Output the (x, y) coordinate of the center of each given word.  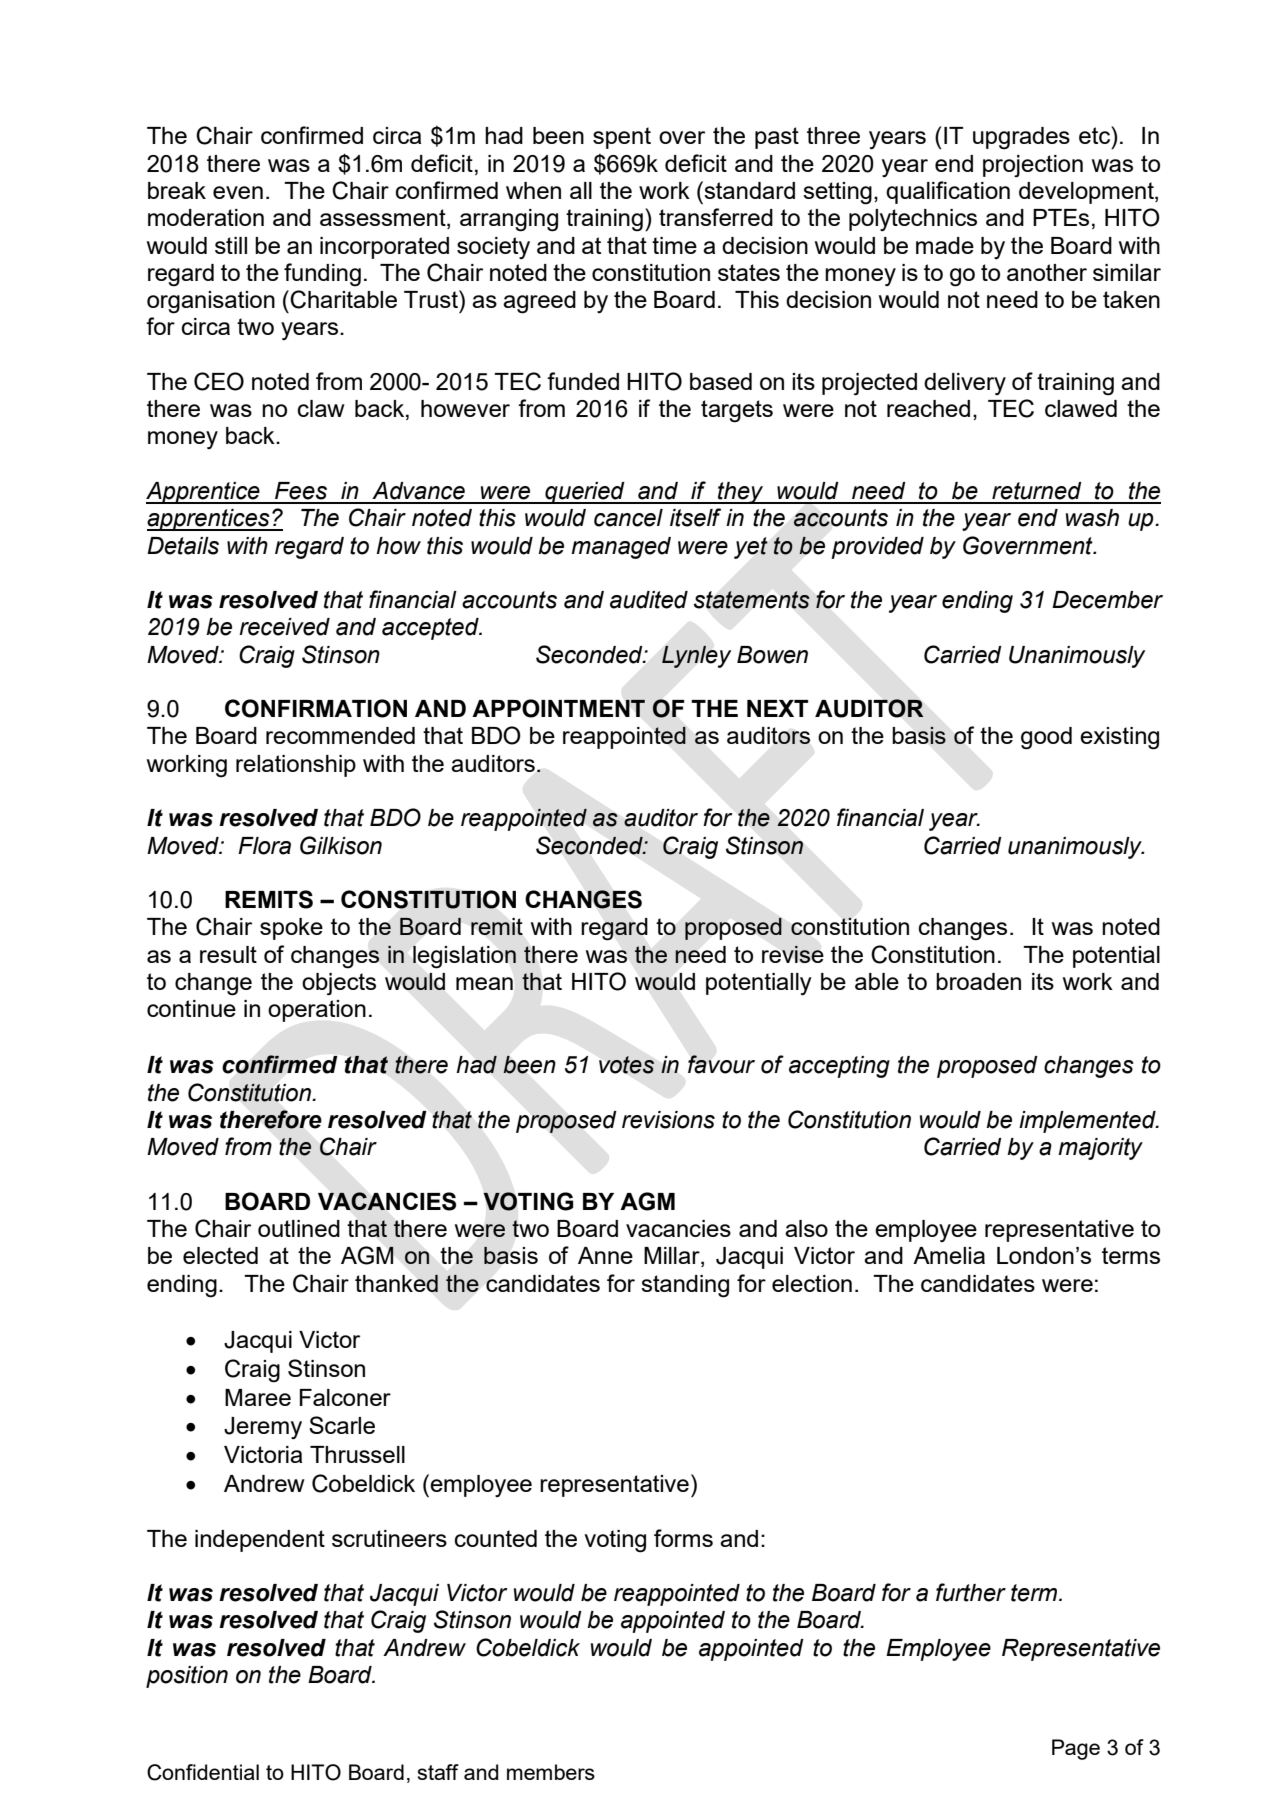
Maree (258, 1397)
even (238, 192)
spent (622, 138)
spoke (291, 929)
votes (626, 1065)
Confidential (203, 1772)
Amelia (949, 1255)
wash (1092, 518)
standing (685, 1286)
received (284, 627)
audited (649, 600)
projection (1033, 166)
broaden (978, 981)
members (551, 1772)
